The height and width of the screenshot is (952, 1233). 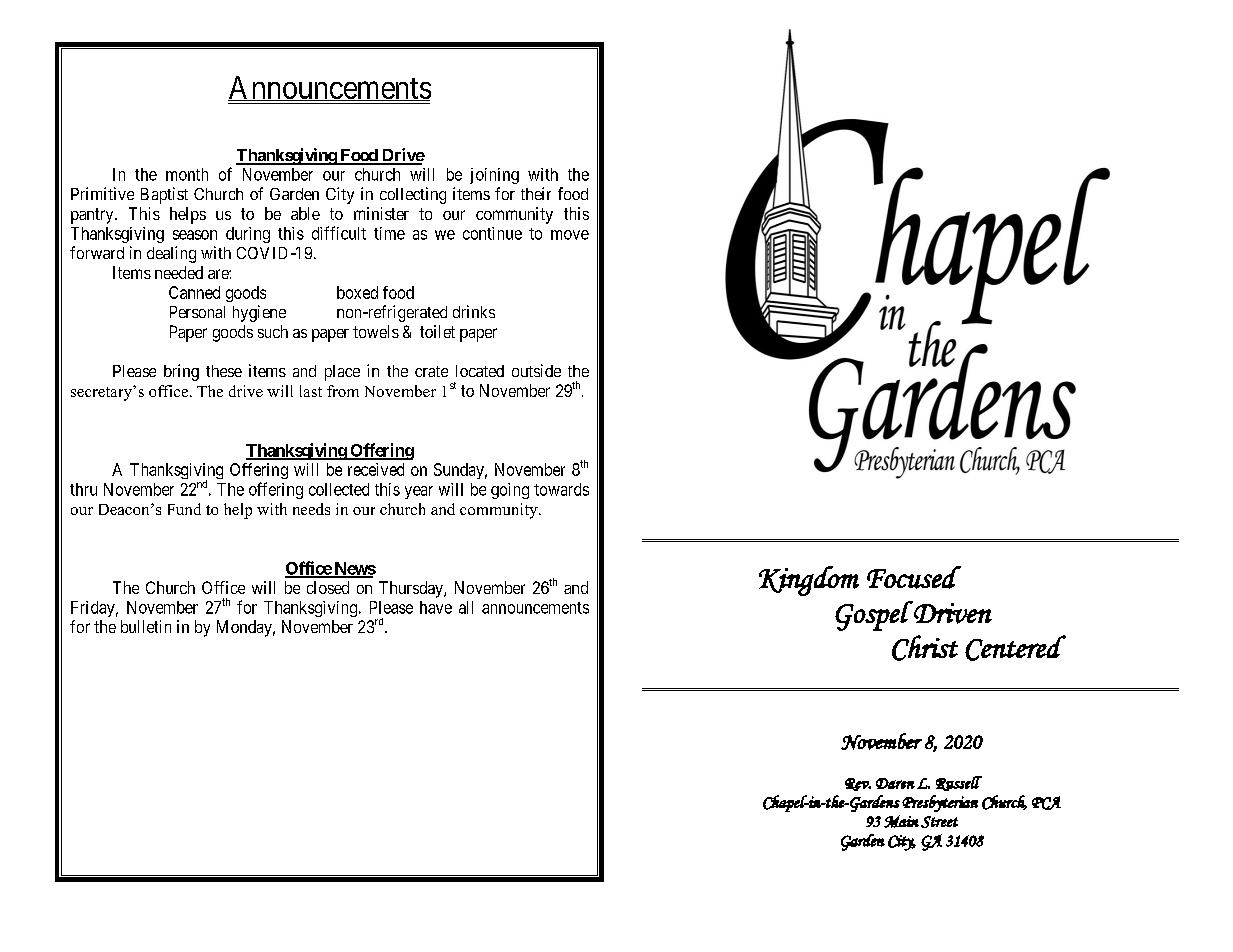 I want to click on move, so click(x=570, y=235).
